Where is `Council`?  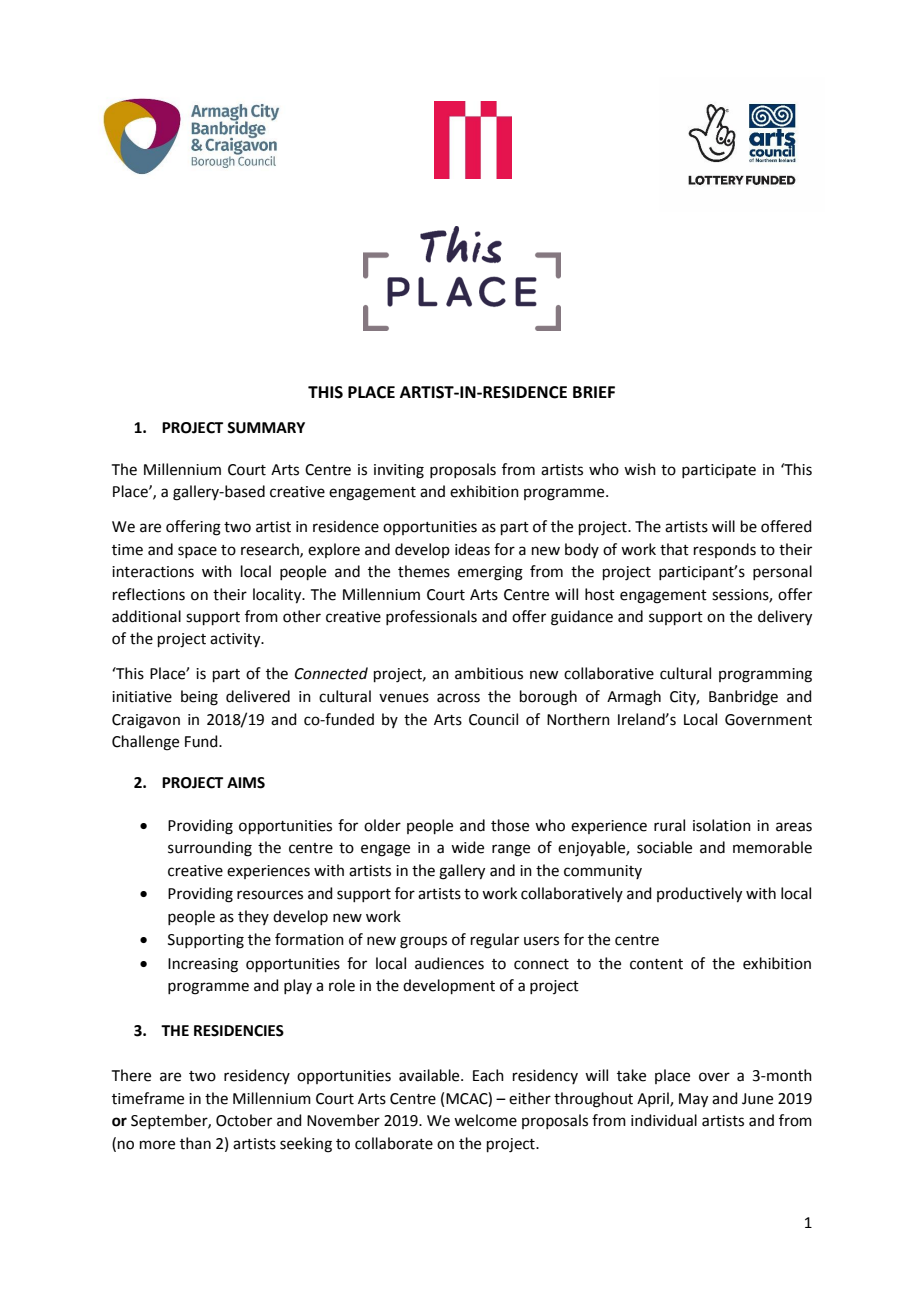 Council is located at coordinates (493, 719).
